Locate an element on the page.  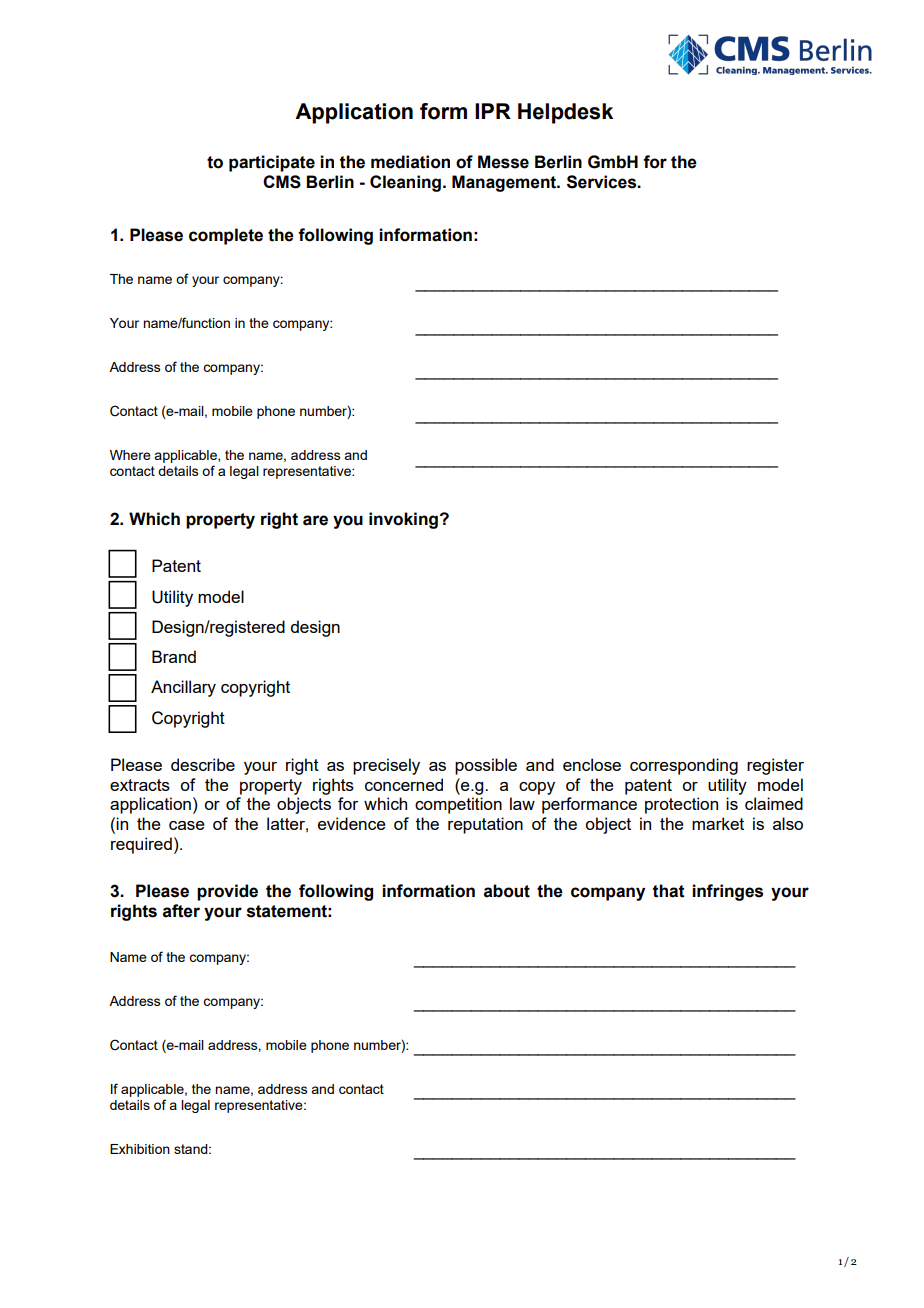
protection is located at coordinates (681, 805).
